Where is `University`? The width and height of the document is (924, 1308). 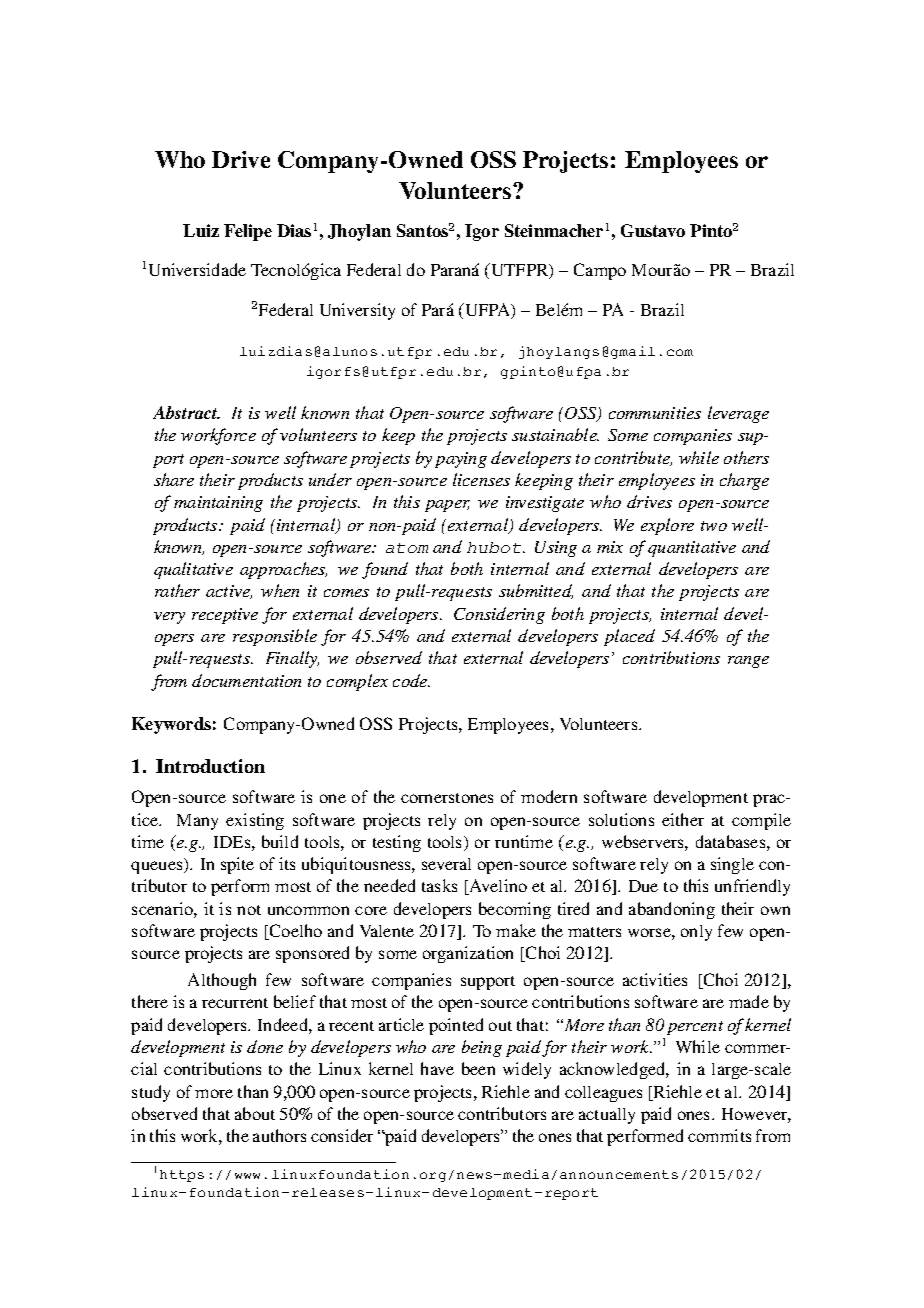
University is located at coordinates (357, 311).
